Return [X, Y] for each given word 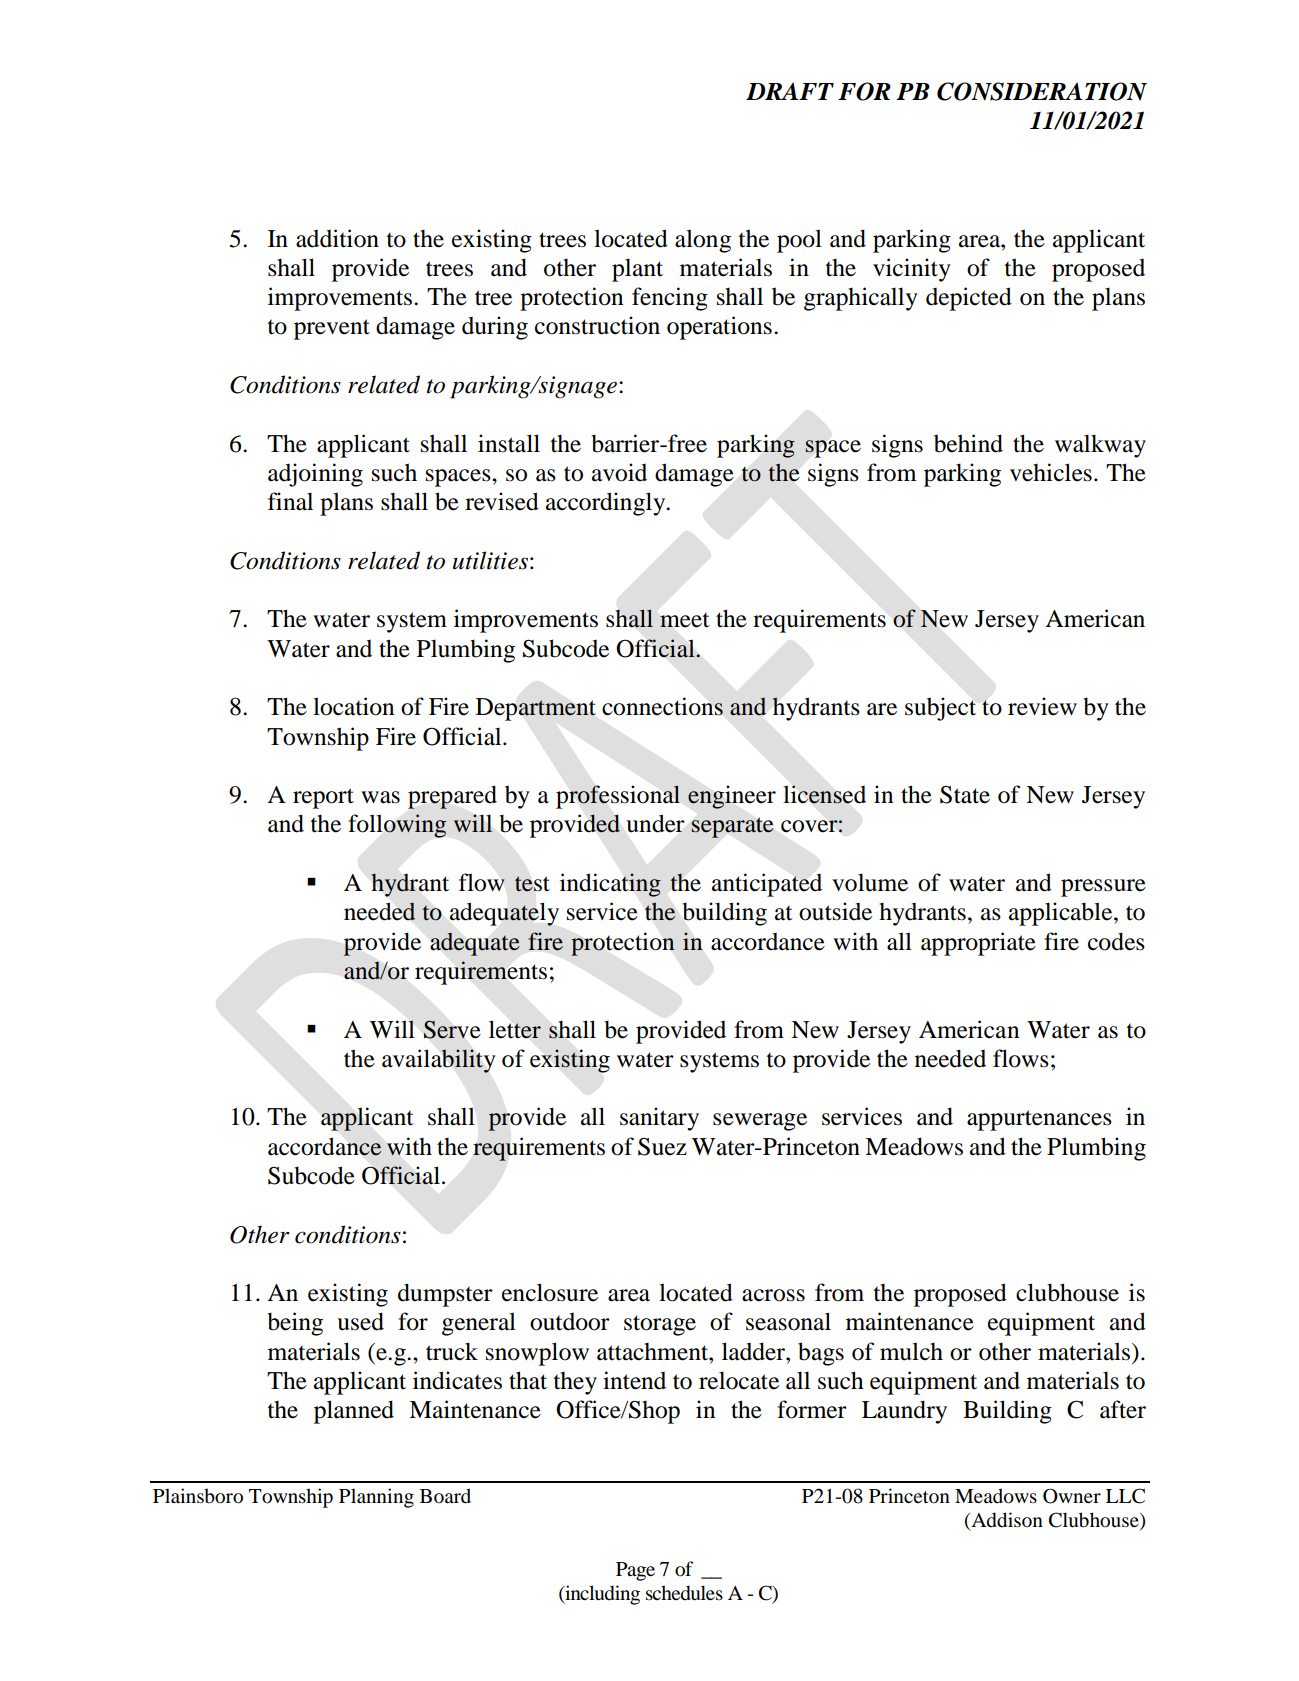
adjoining [315, 475]
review [1042, 706]
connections [662, 706]
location [353, 706]
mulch [911, 1351]
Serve [452, 1030]
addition [337, 238]
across [773, 1295]
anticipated [767, 885]
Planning [376, 1498]
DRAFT [790, 91]
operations [719, 328]
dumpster [445, 1295]
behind [968, 443]
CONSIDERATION [1042, 91]
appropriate [978, 944]
